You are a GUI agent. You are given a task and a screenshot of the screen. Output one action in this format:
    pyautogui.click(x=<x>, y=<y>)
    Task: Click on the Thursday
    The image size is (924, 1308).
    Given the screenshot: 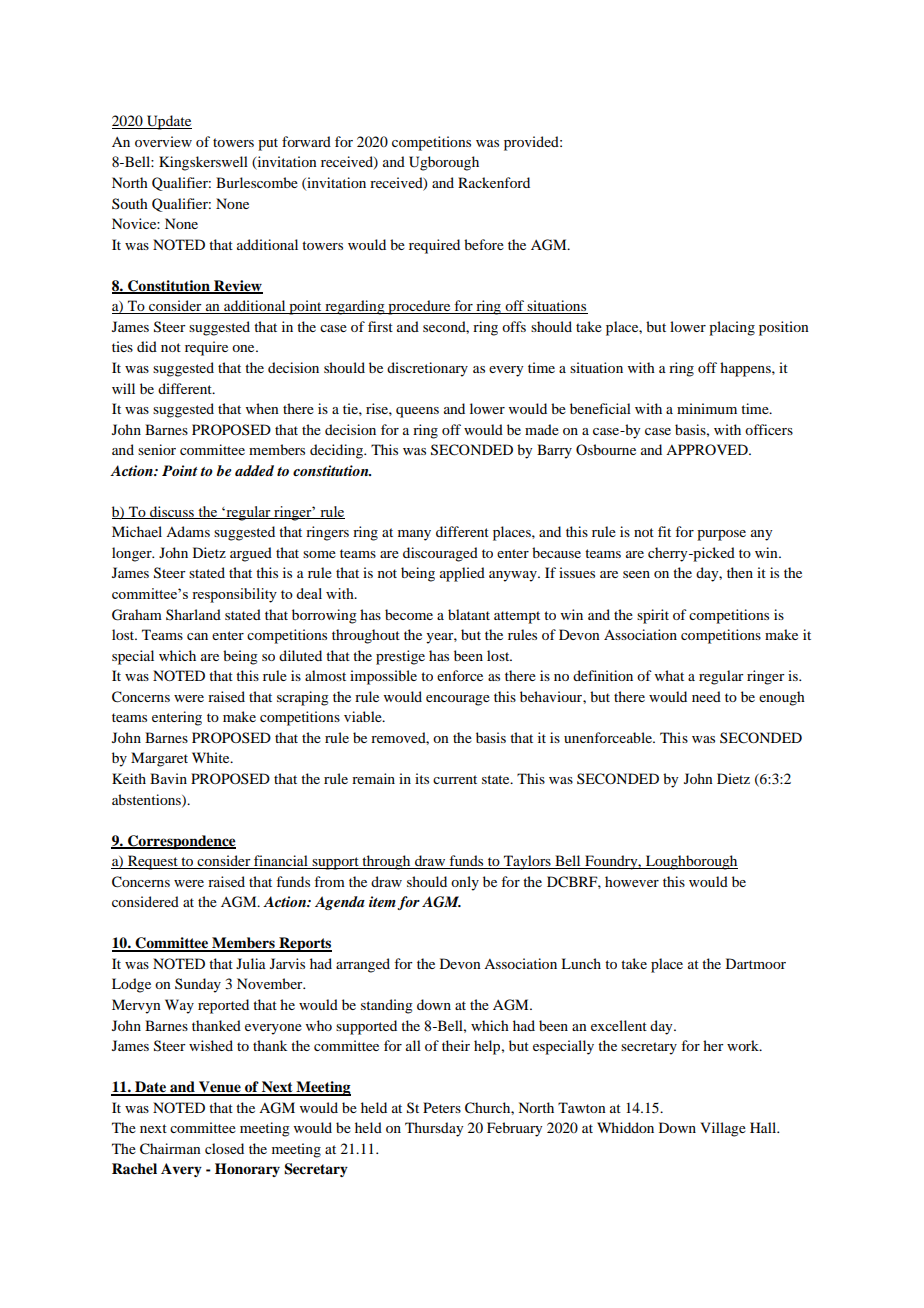 What is the action you would take?
    pyautogui.click(x=434, y=1129)
